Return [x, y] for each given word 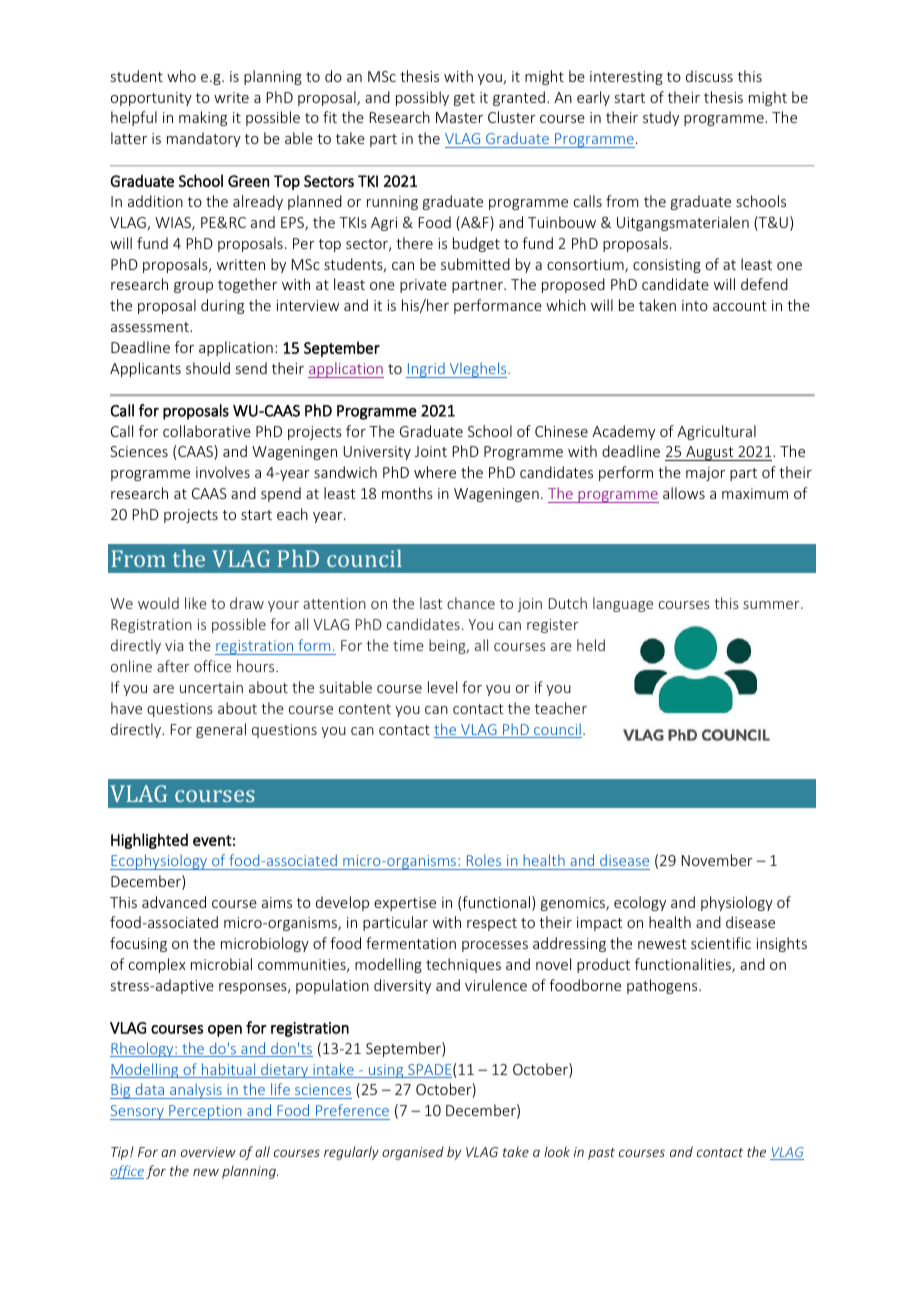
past [601, 1154]
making [203, 118]
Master [459, 117]
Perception [205, 1112]
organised [413, 1153]
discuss [709, 76]
